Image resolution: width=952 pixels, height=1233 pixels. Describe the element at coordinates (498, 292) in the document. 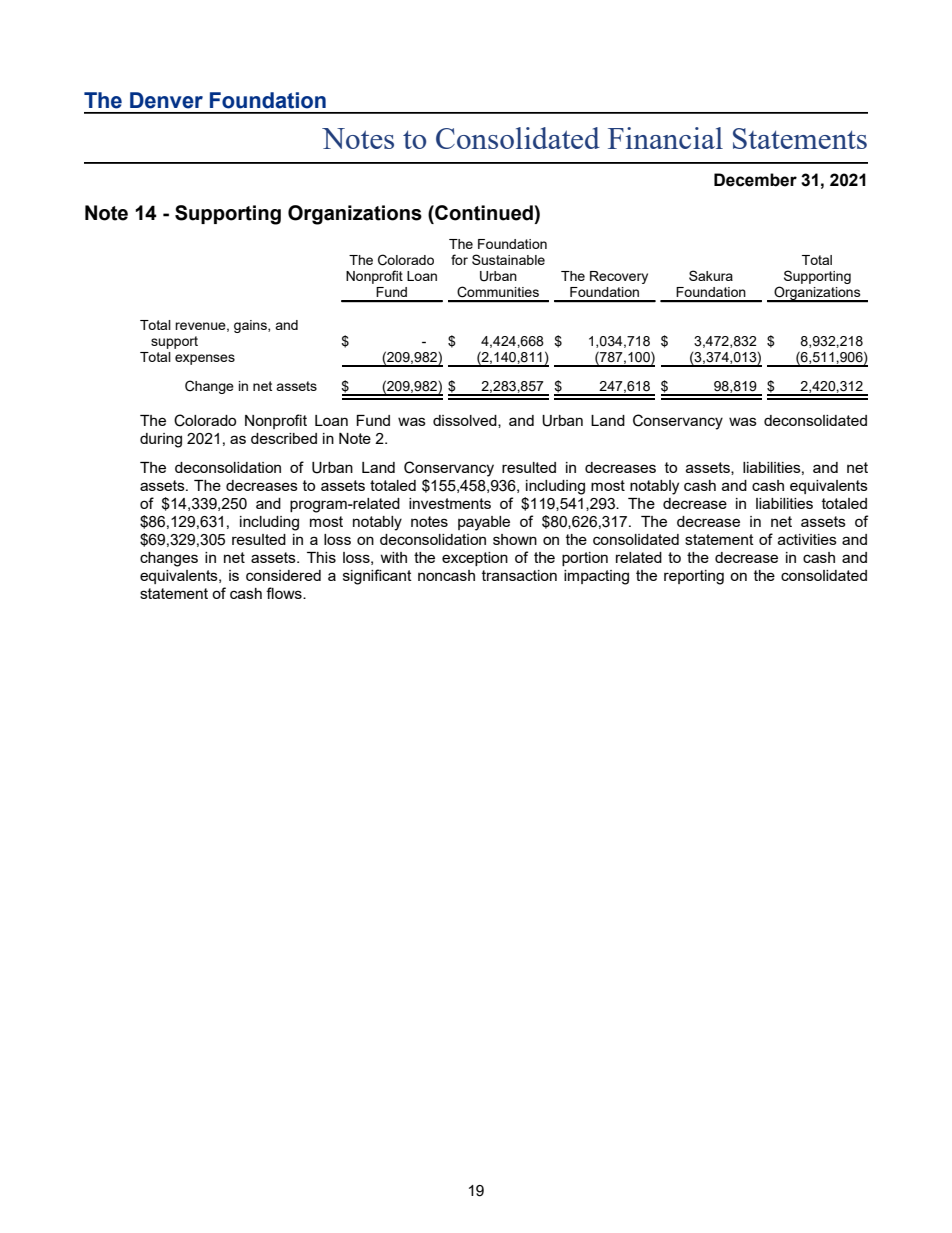

I see `Communities` at that location.
